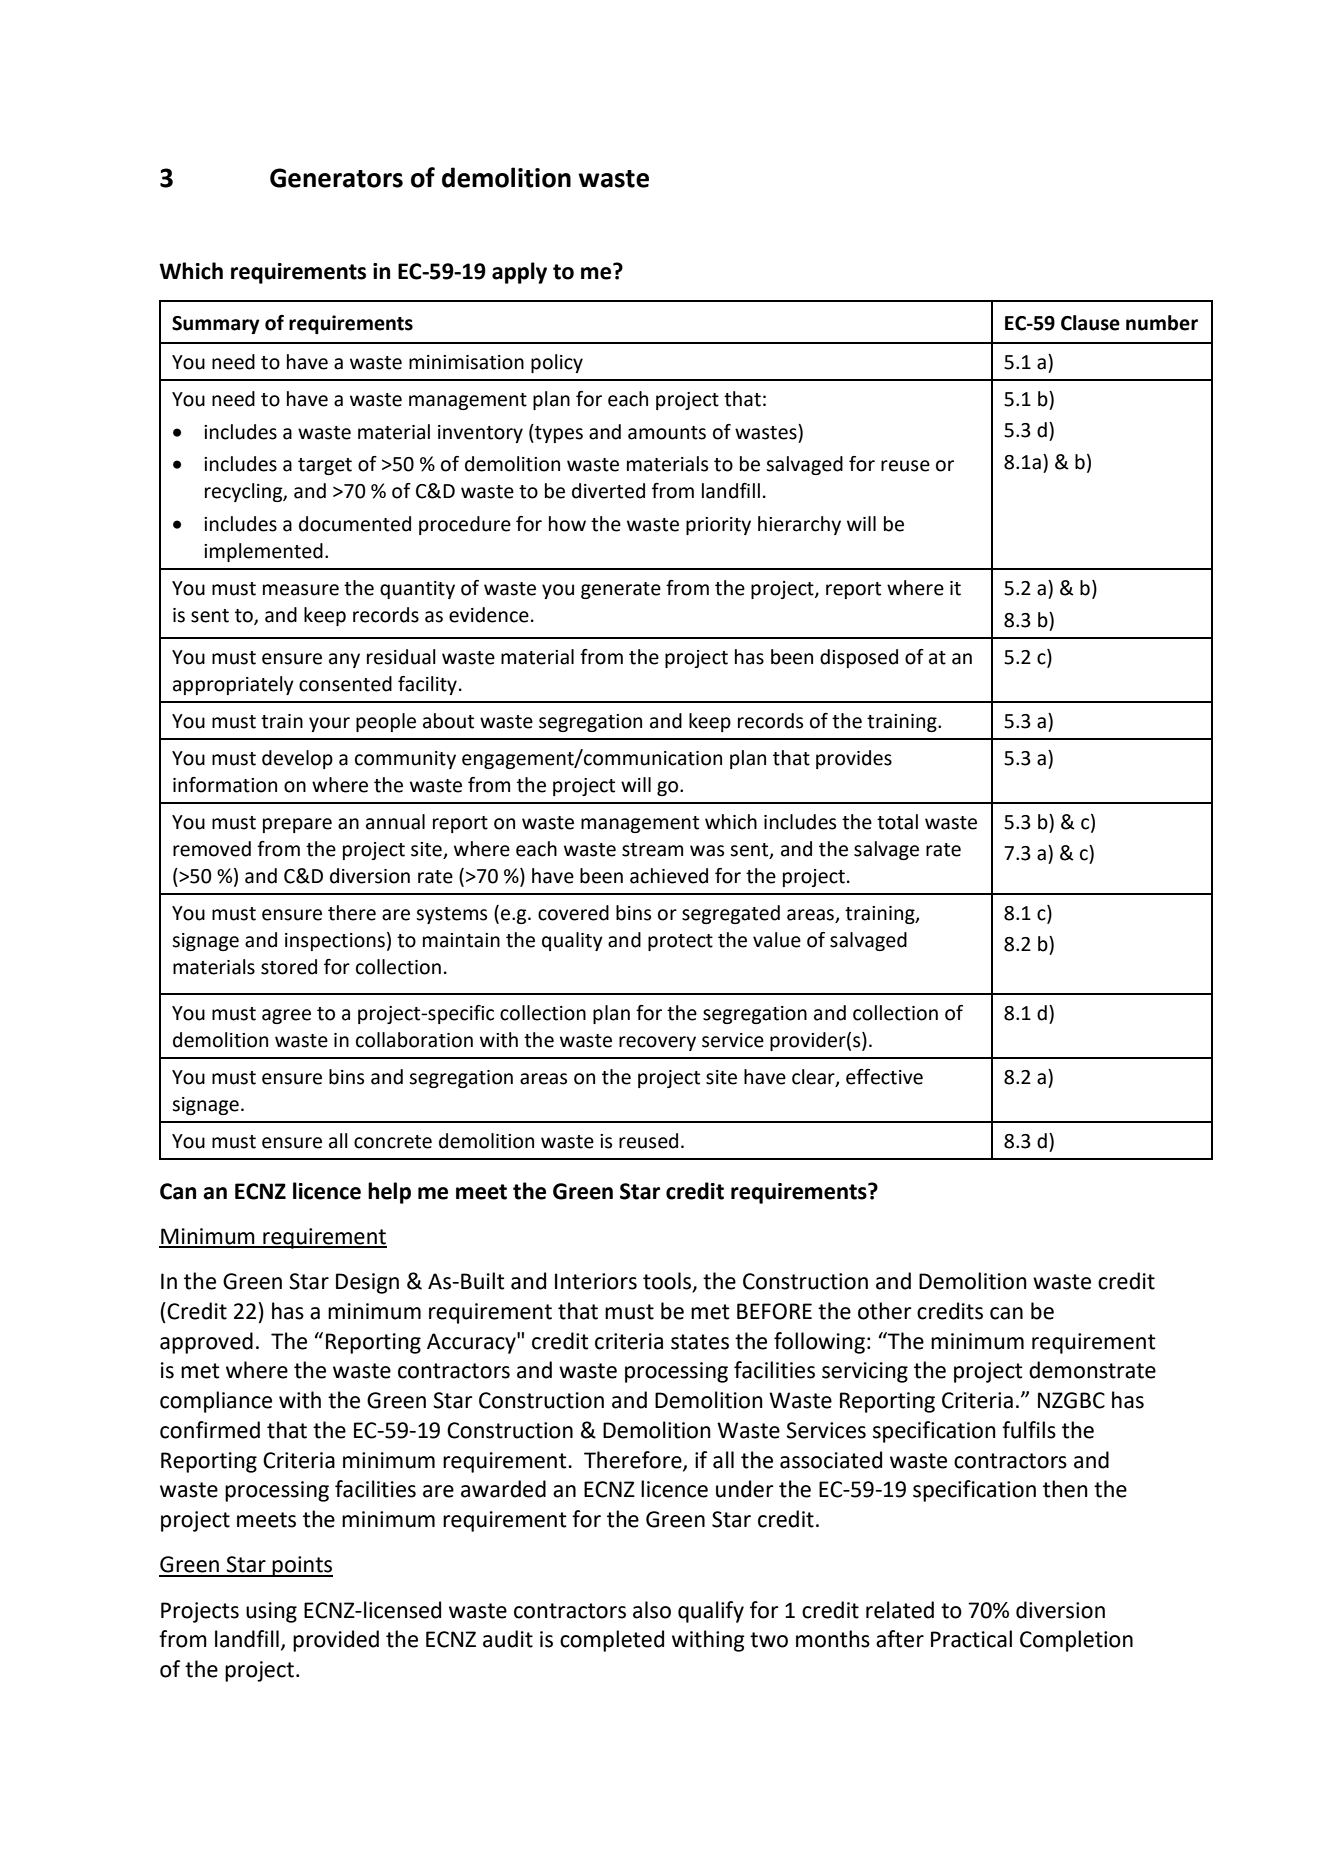  I want to click on any, so click(344, 660).
